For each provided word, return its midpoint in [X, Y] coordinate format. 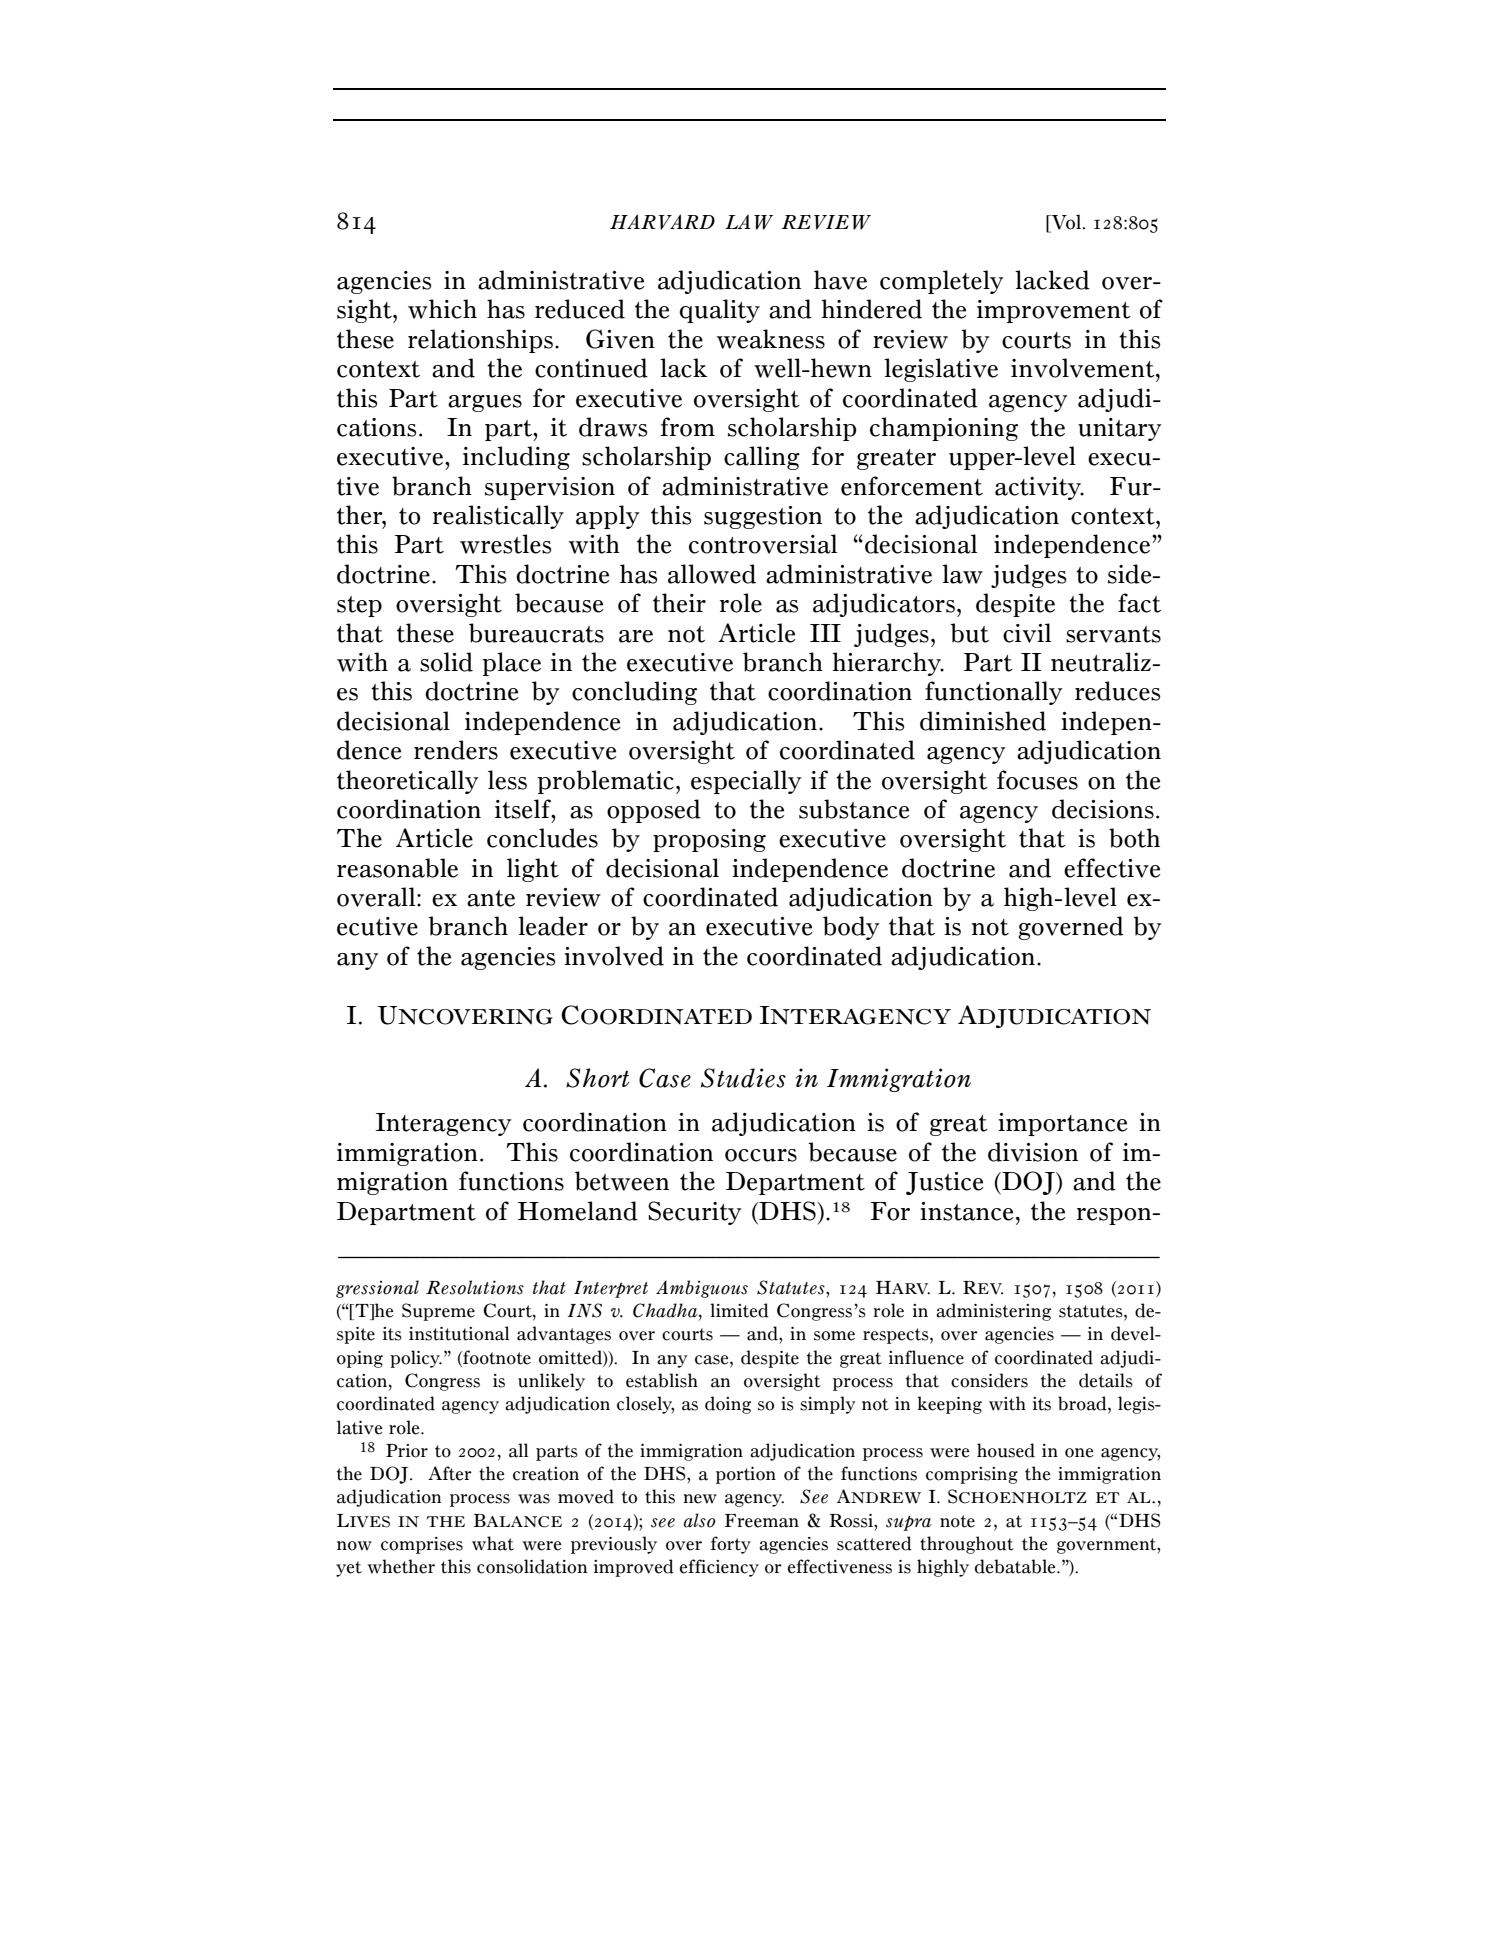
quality [720, 311]
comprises [422, 1545]
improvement [1054, 311]
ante [491, 898]
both [1134, 838]
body [851, 928]
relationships [480, 341]
